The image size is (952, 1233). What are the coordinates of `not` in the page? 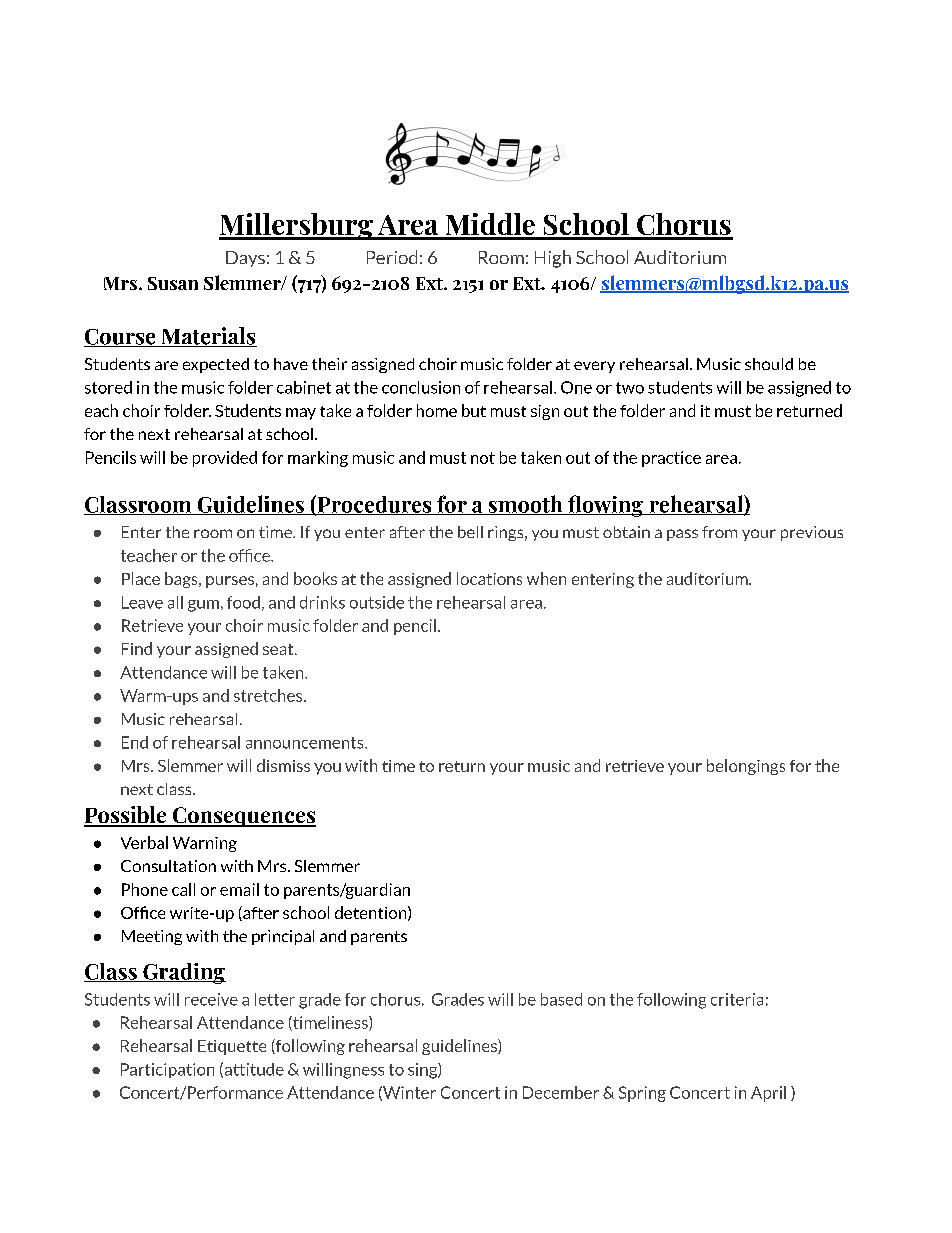 It's located at (483, 458).
